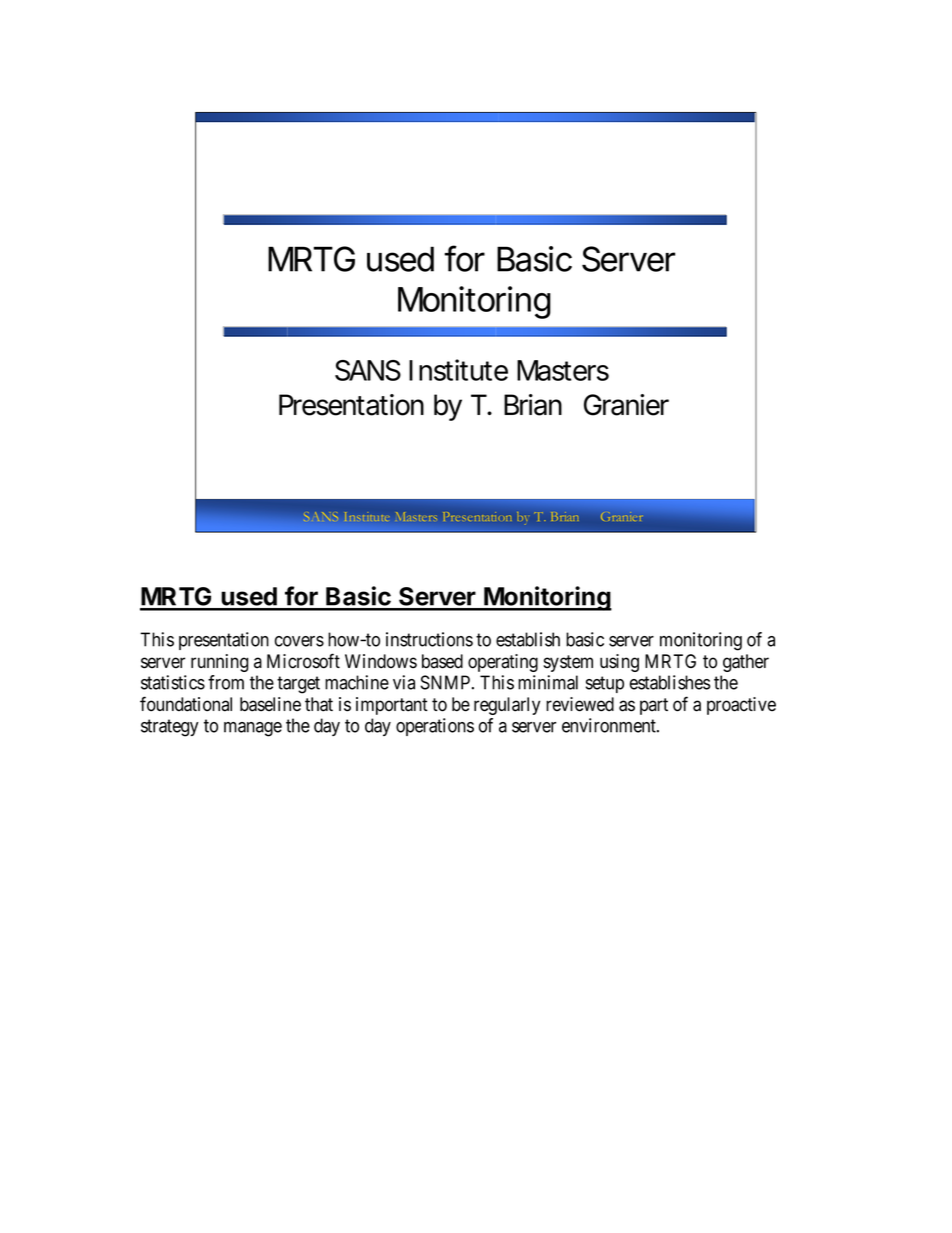 This screenshot has height=1233, width=952. I want to click on setup, so click(605, 684).
